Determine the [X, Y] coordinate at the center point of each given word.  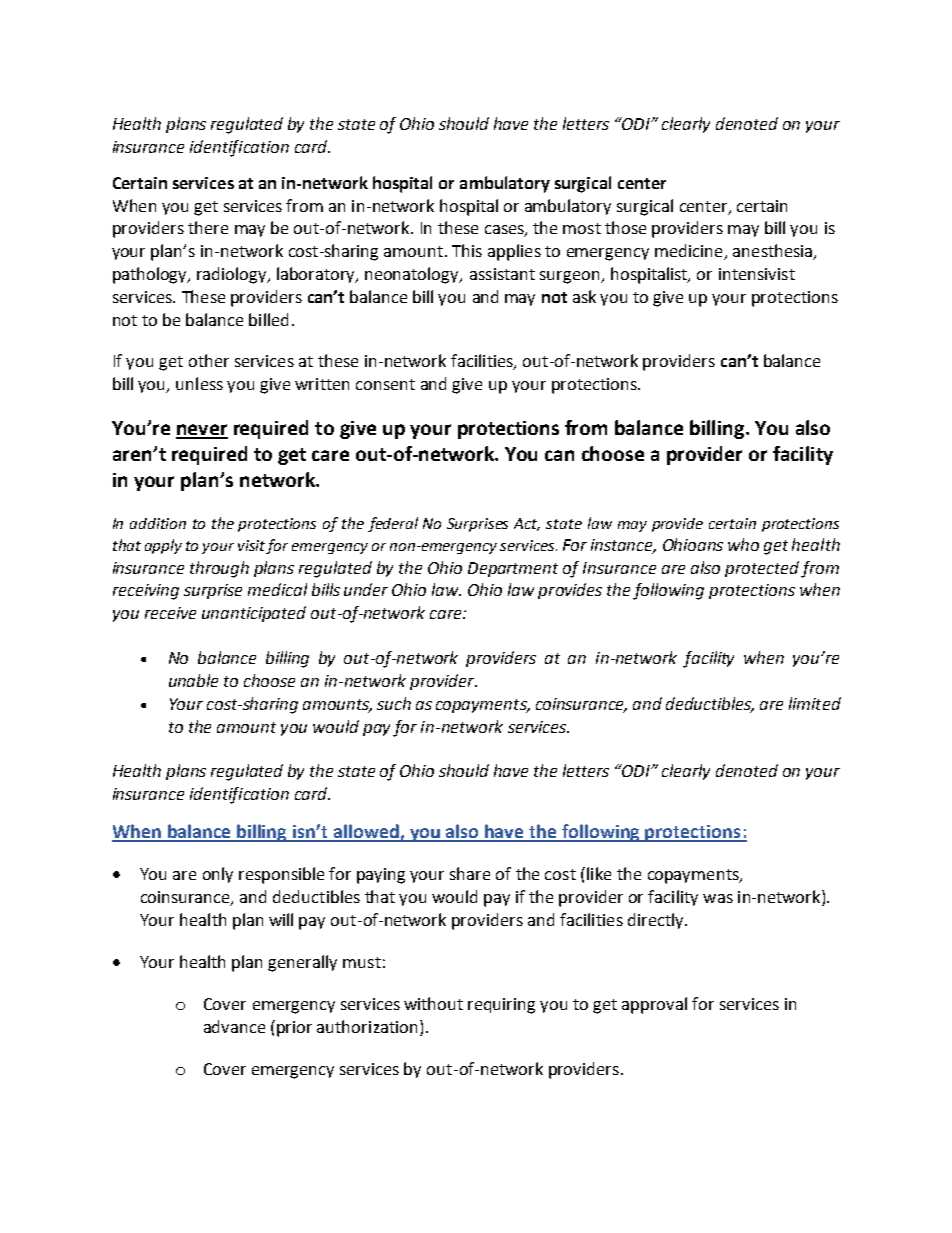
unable [193, 680]
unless [199, 383]
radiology [233, 275]
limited [815, 703]
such [394, 703]
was [718, 898]
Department [513, 569]
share [470, 873]
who [743, 544]
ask [584, 296]
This [467, 250]
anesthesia [774, 252]
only [218, 875]
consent [385, 384]
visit [252, 547]
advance [234, 1026]
